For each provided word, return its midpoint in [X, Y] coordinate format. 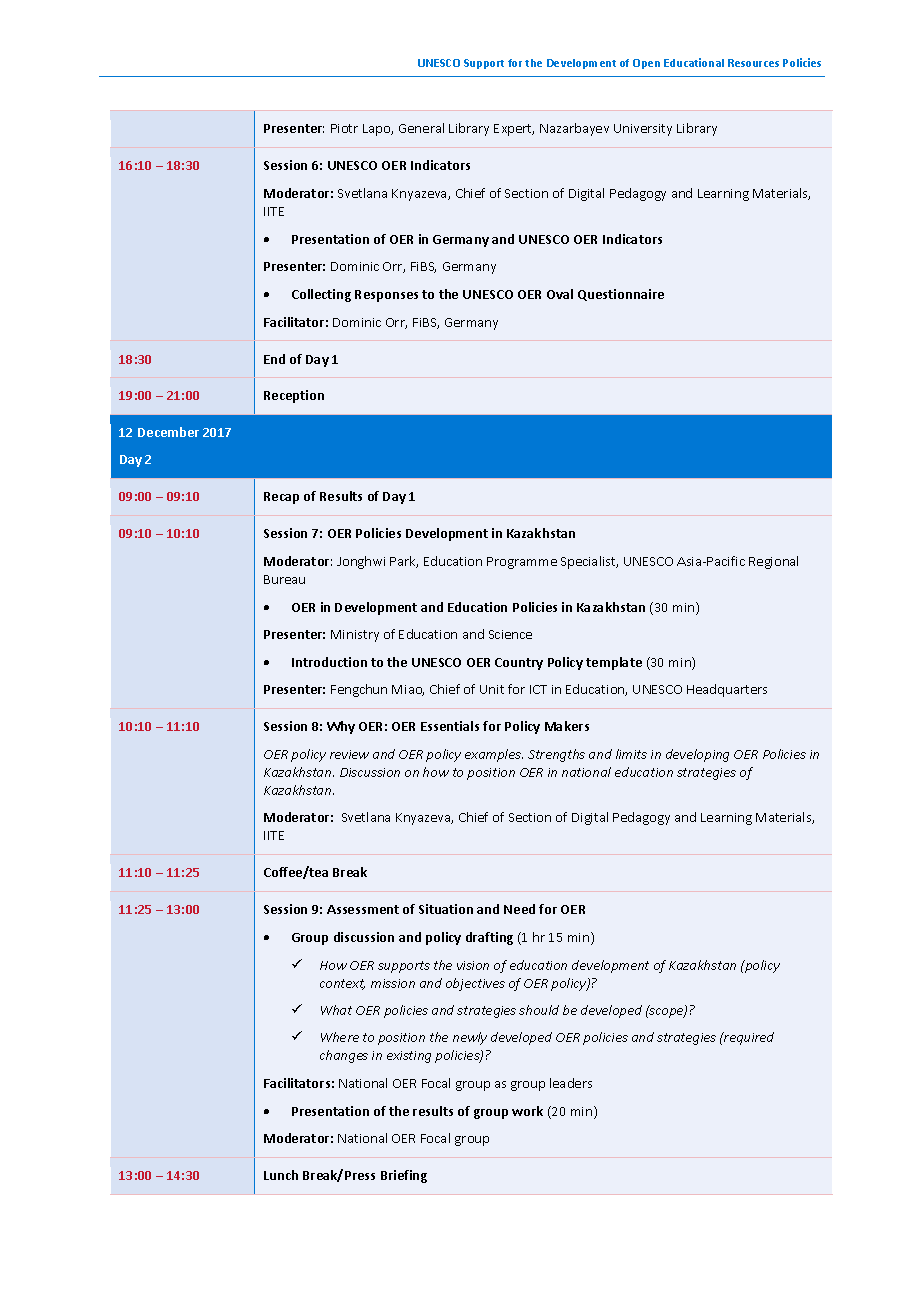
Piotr [344, 128]
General [421, 128]
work [527, 1111]
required [748, 1038]
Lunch [281, 1175]
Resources [753, 63]
